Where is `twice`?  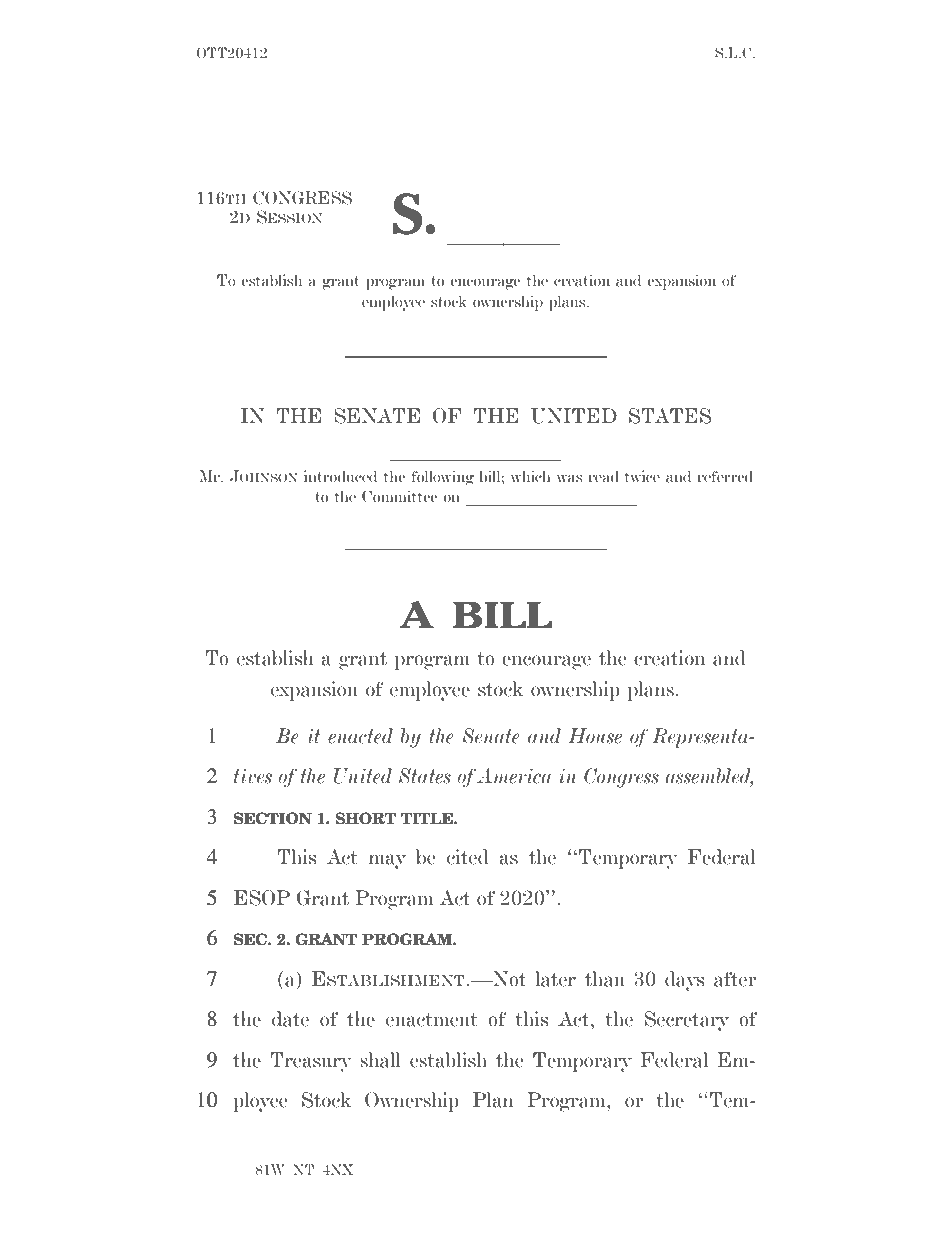 twice is located at coordinates (642, 476).
